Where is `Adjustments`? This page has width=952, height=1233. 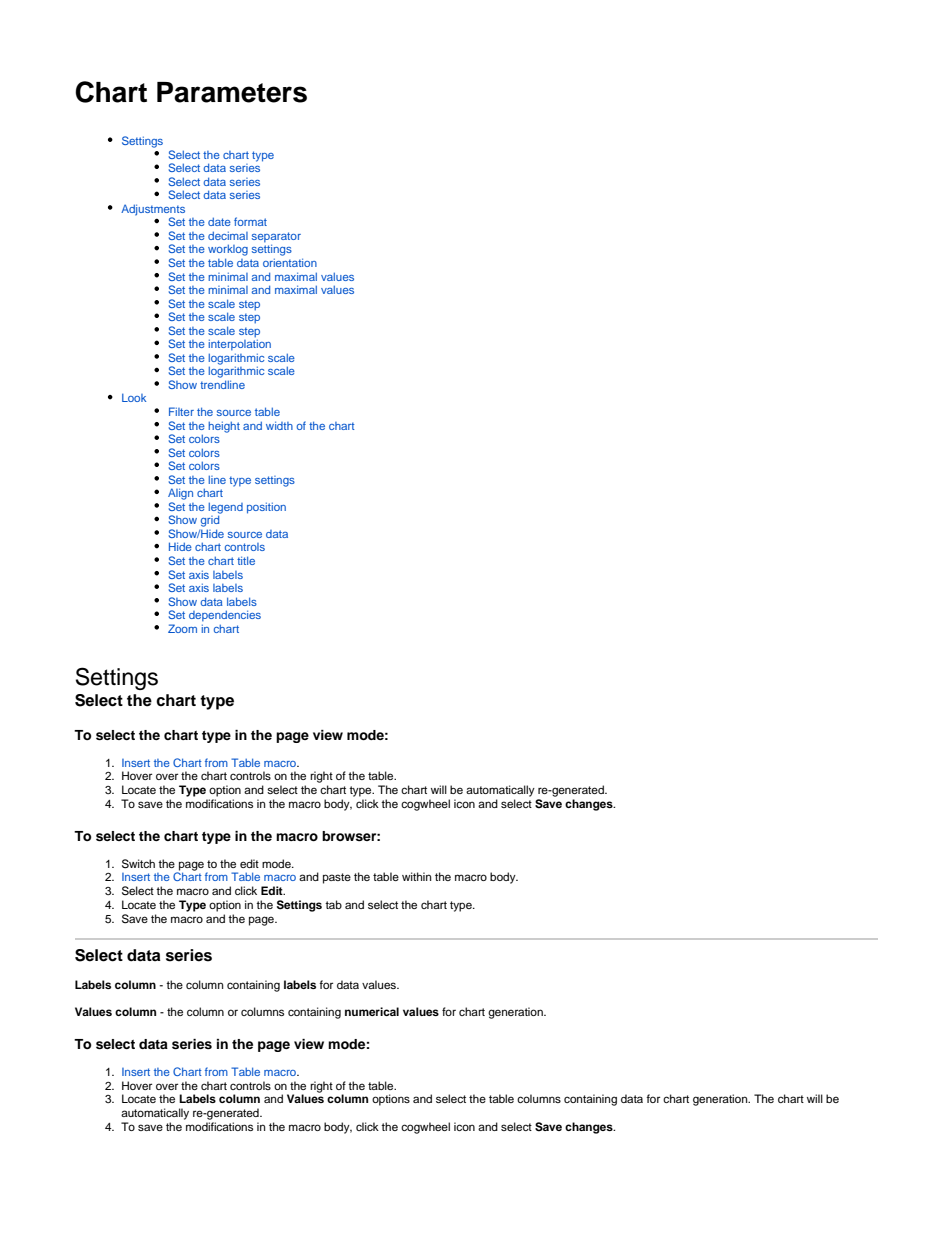 Adjustments is located at coordinates (153, 211).
